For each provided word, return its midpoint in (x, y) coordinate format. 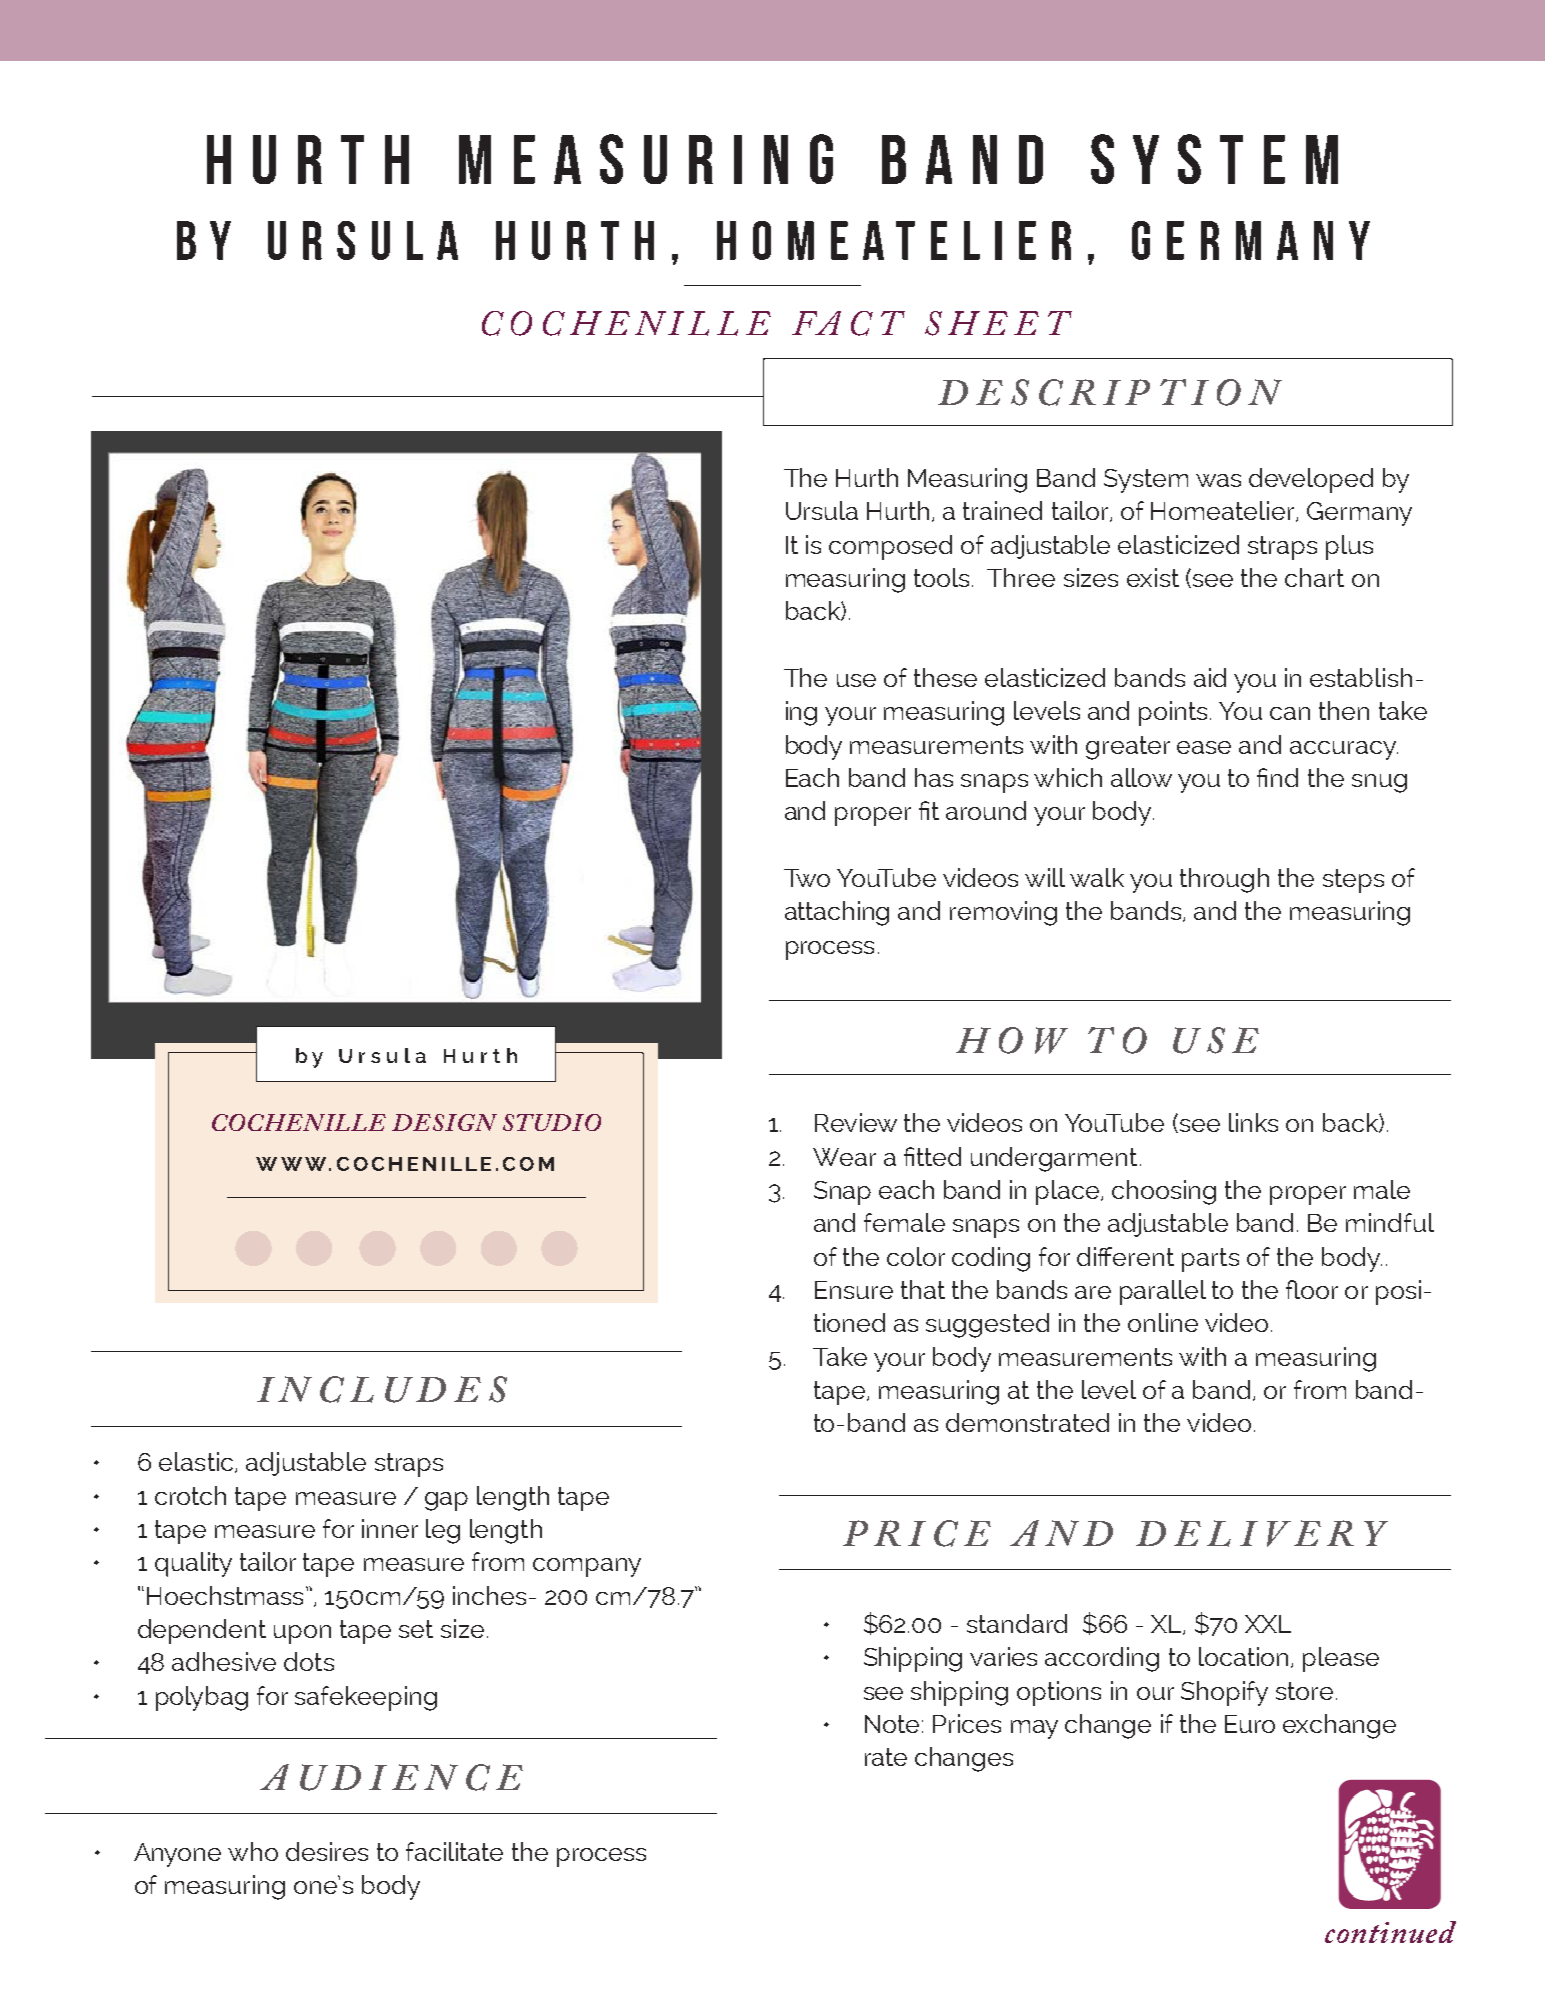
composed (890, 547)
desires (327, 1851)
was (1218, 480)
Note (892, 1724)
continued (1390, 1932)
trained (1002, 510)
